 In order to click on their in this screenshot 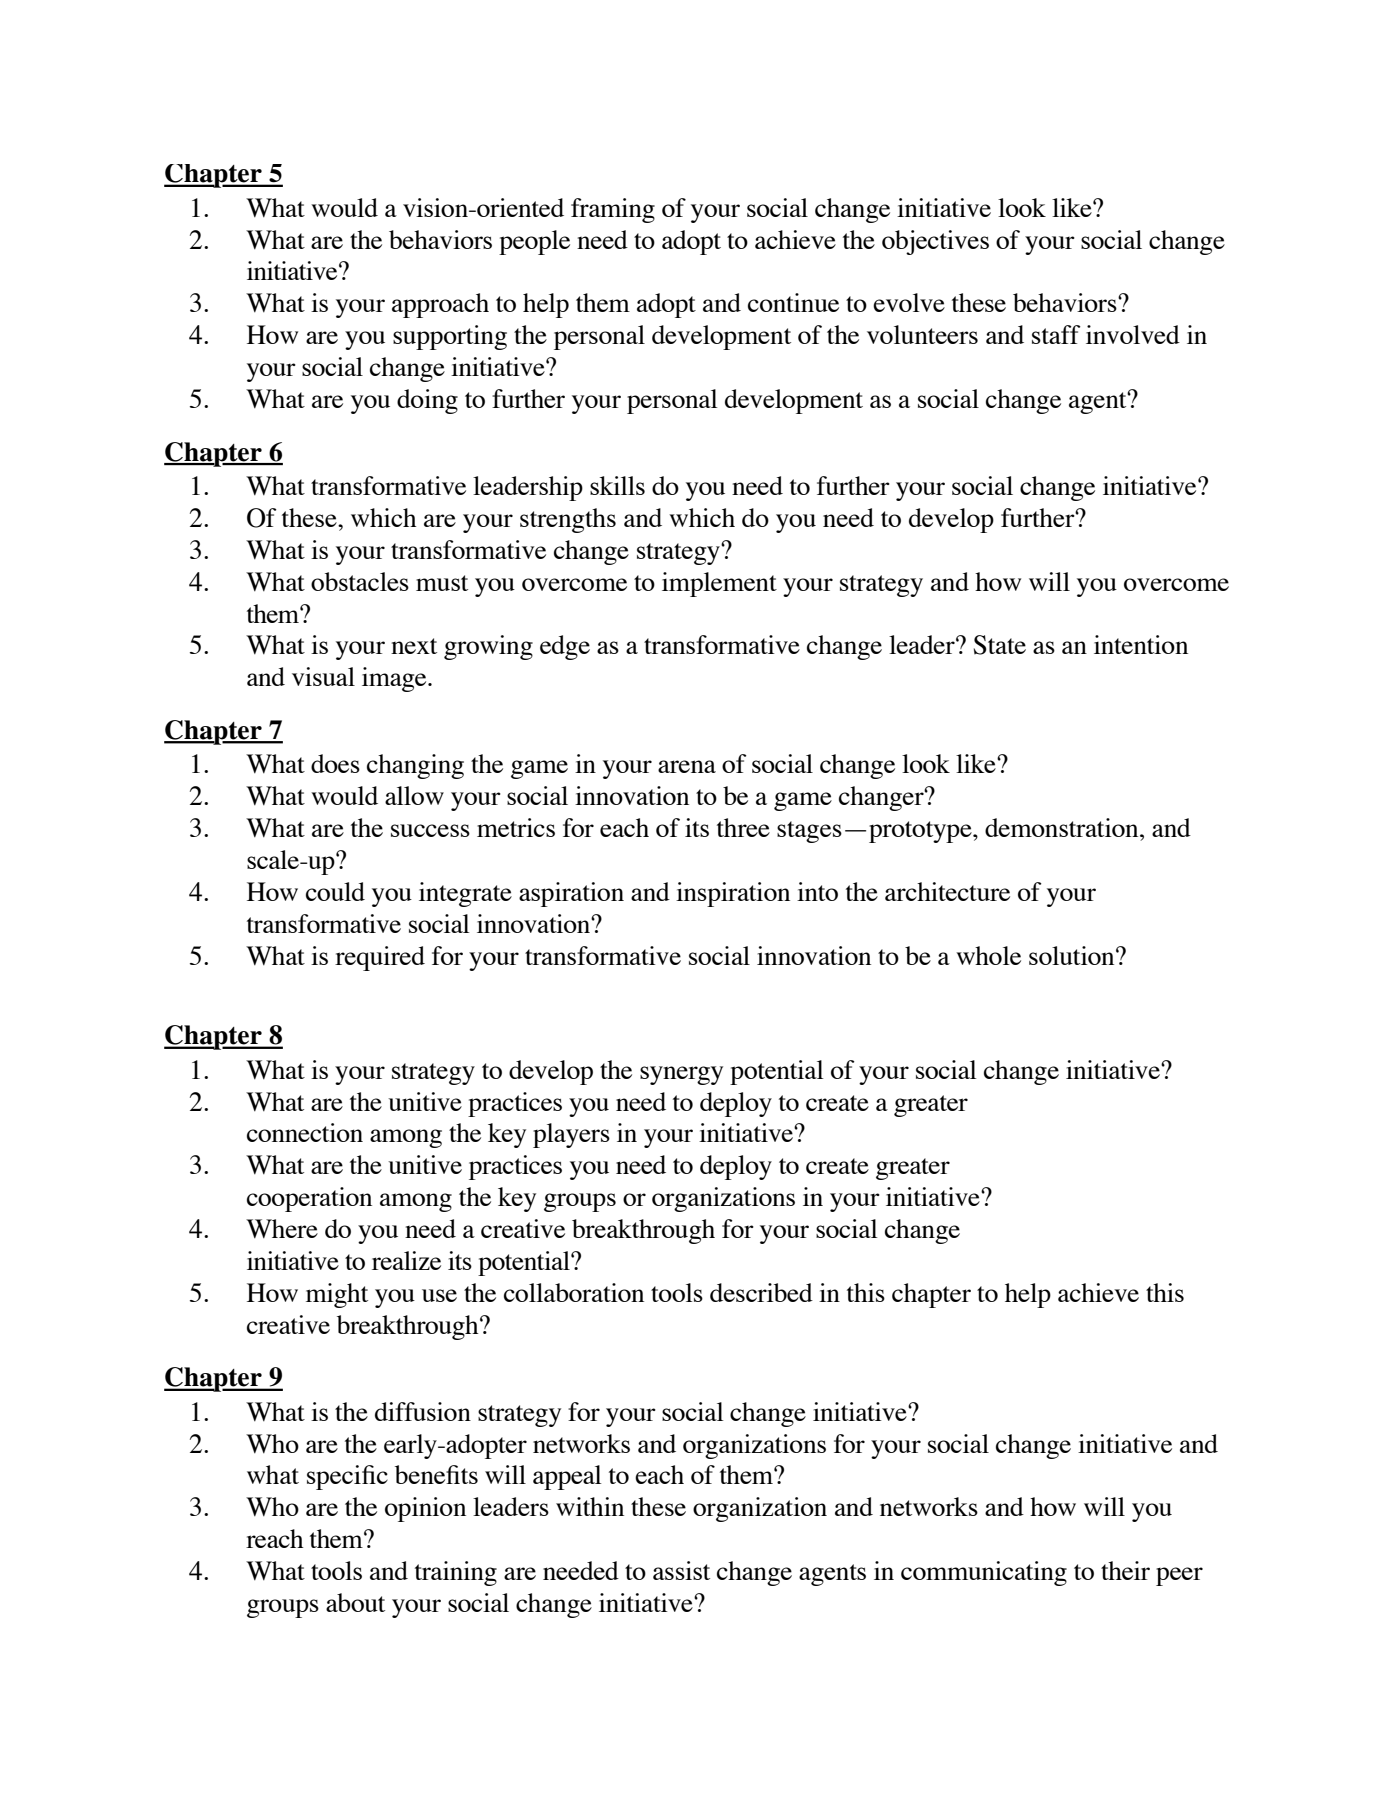, I will do `click(1125, 1570)`.
